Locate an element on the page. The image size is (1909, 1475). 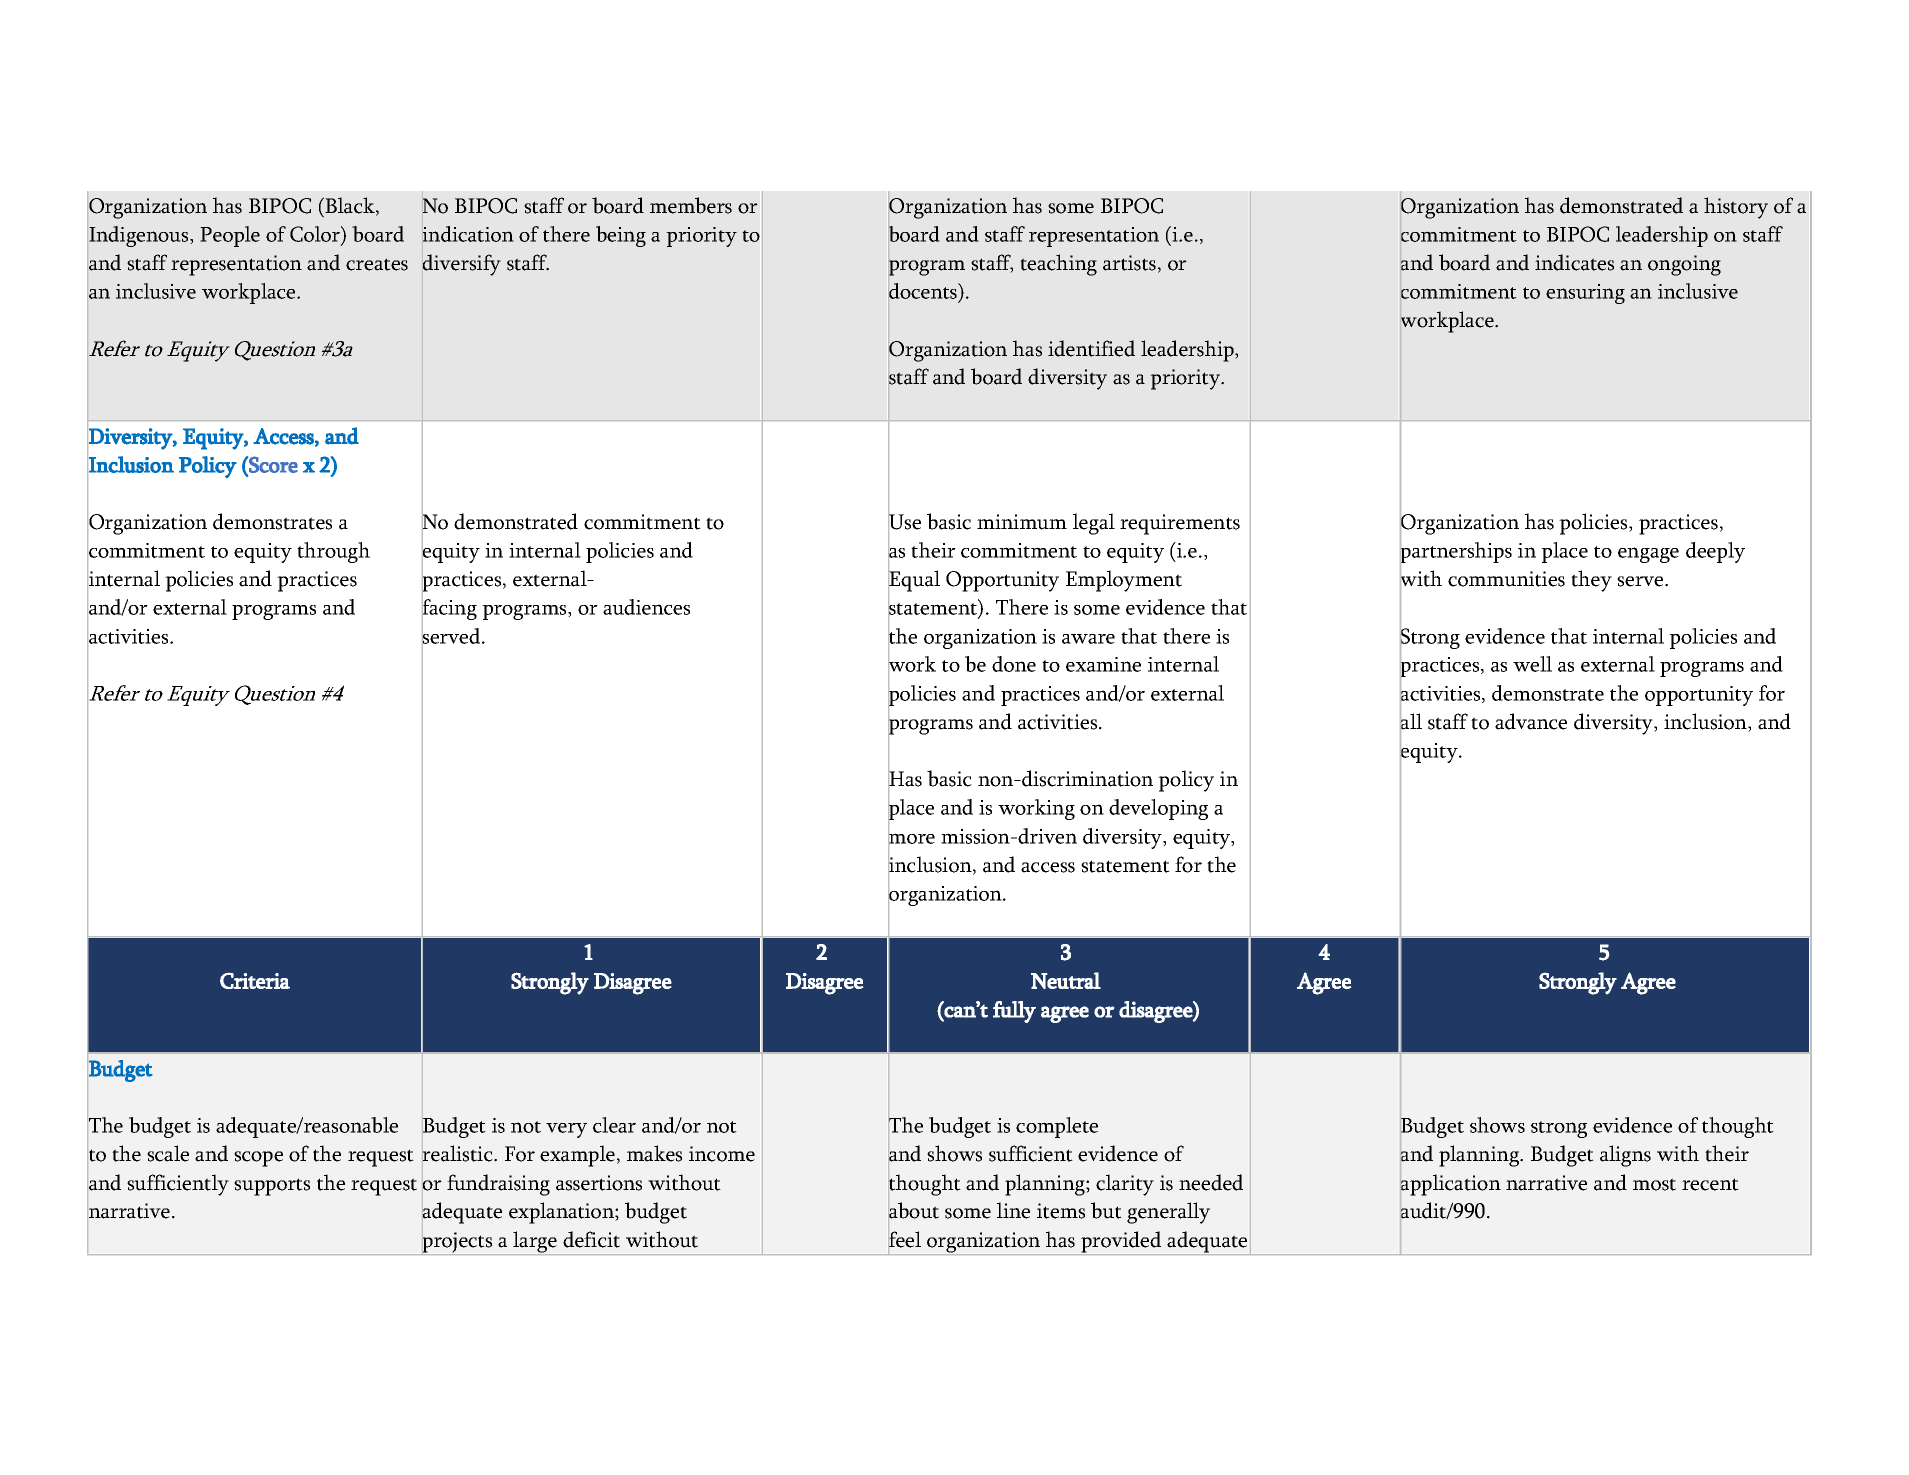
about is located at coordinates (913, 1211).
